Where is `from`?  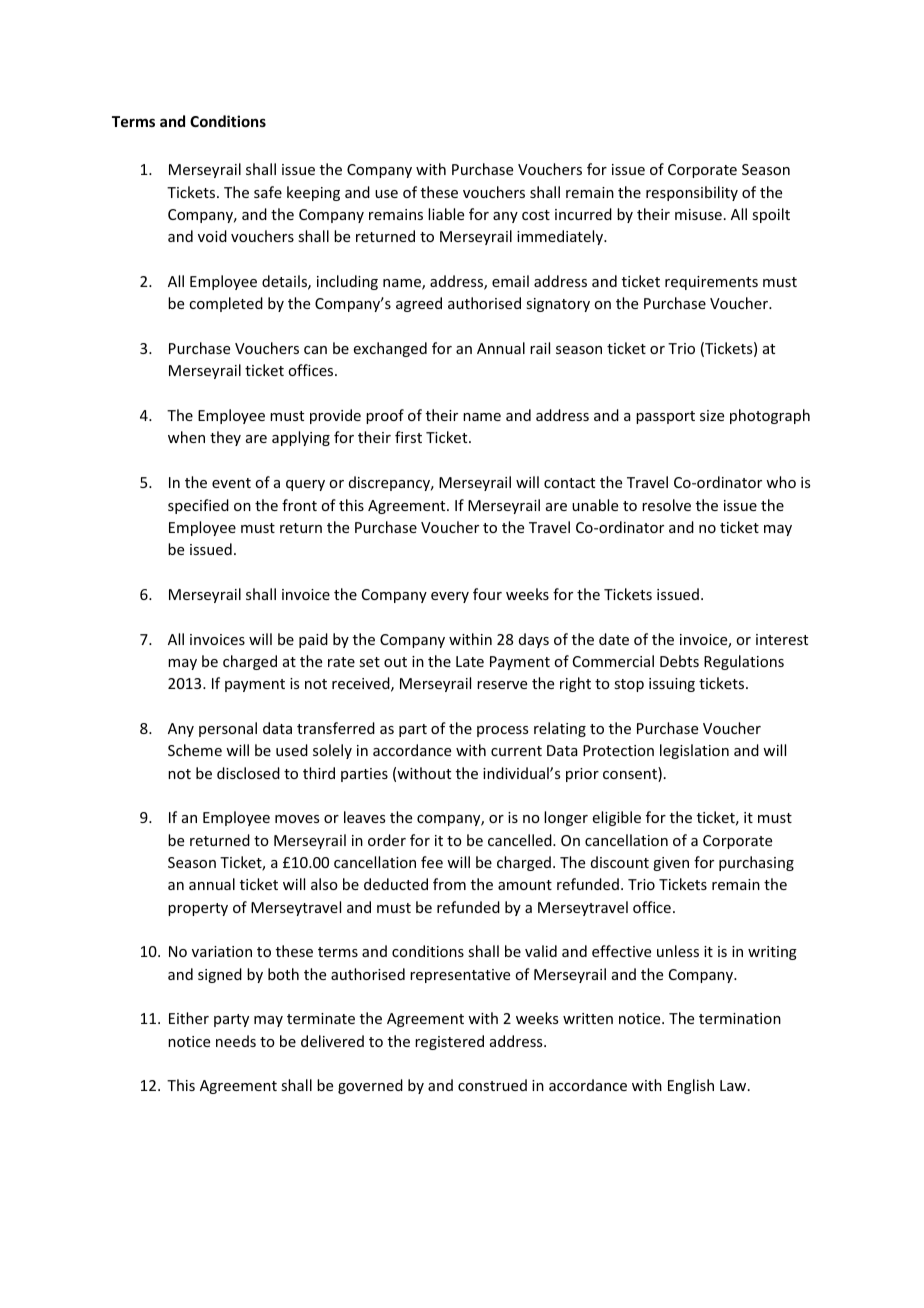
from is located at coordinates (449, 884).
